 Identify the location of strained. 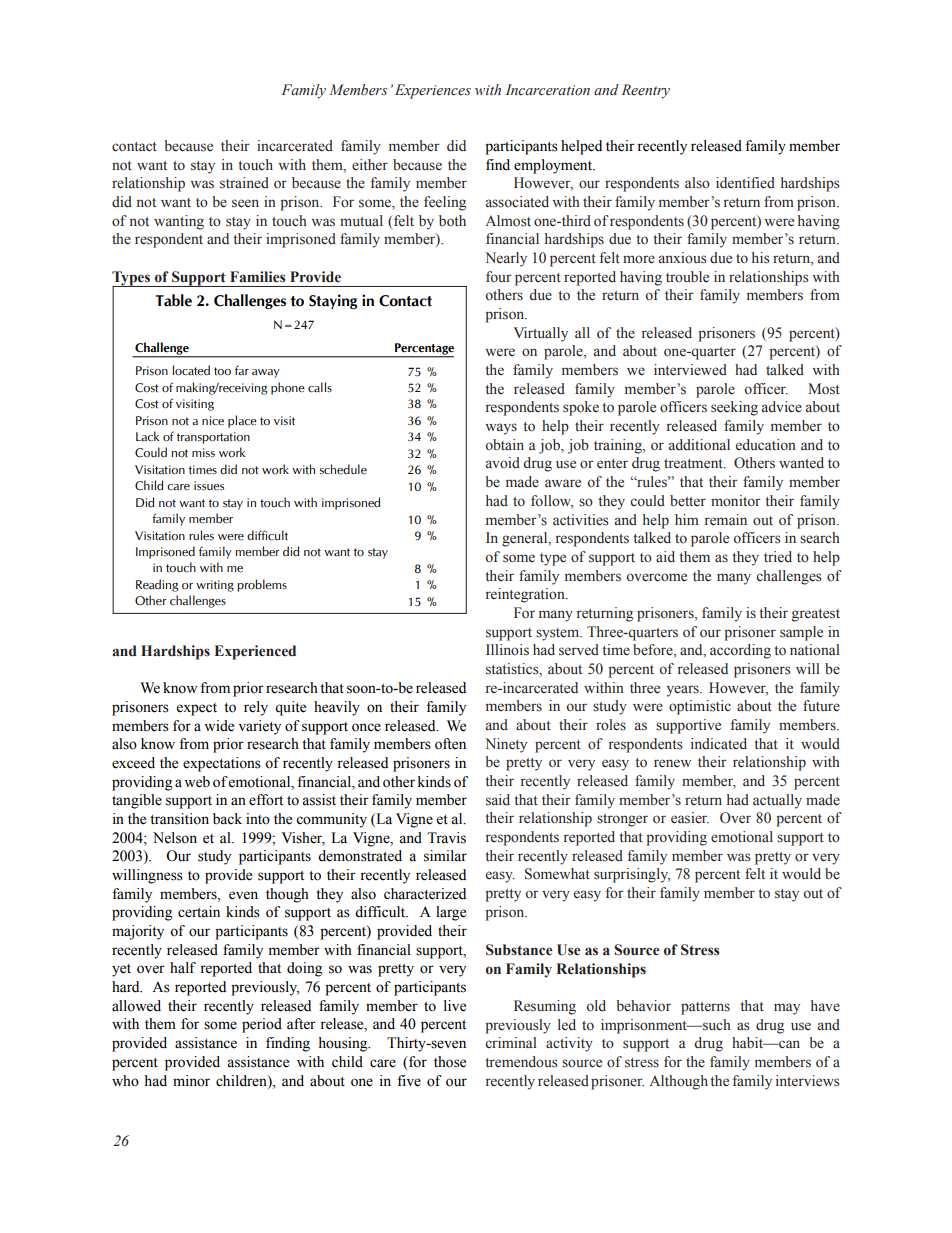
(244, 183).
